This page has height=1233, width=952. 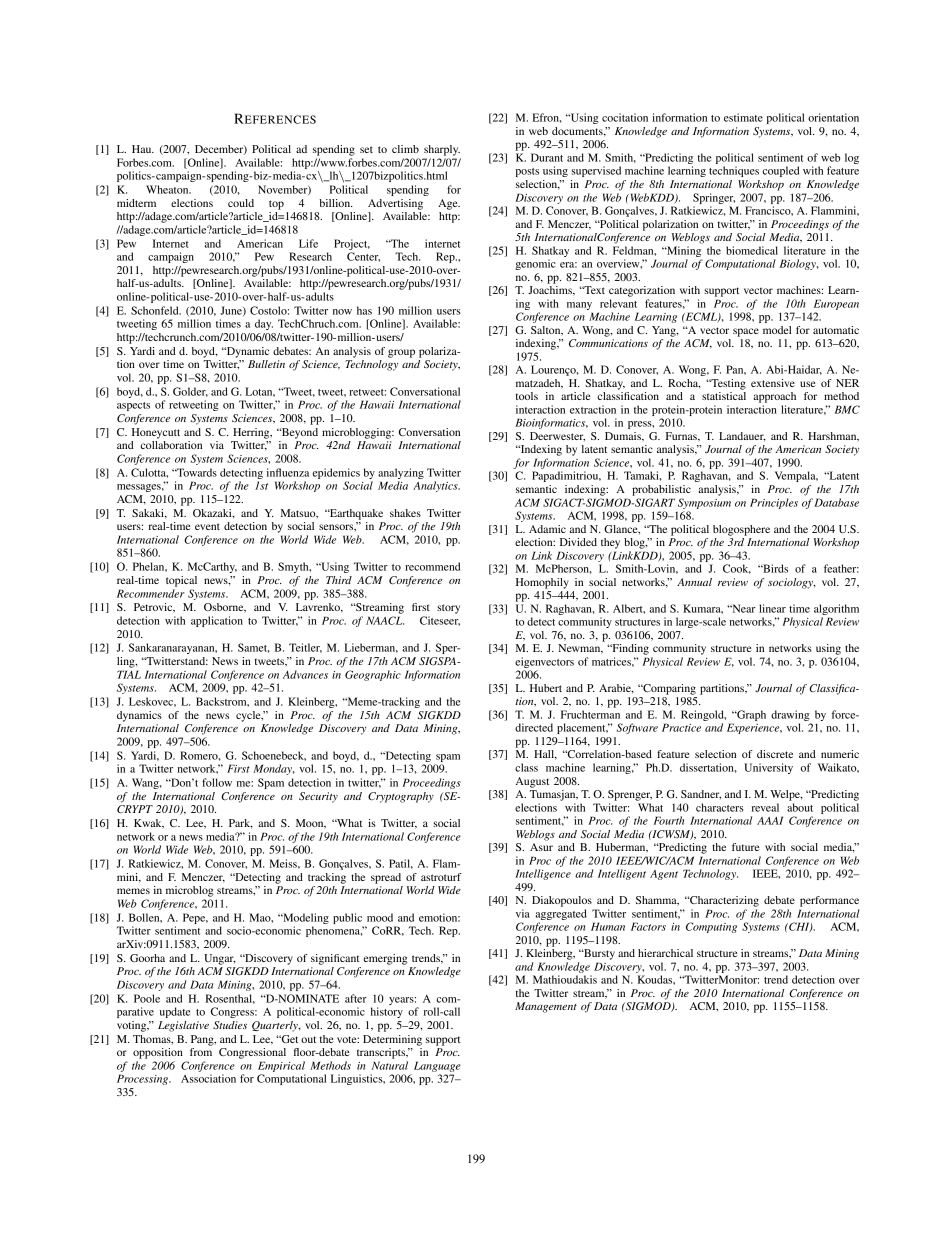 I want to click on cycle, so click(x=249, y=716).
